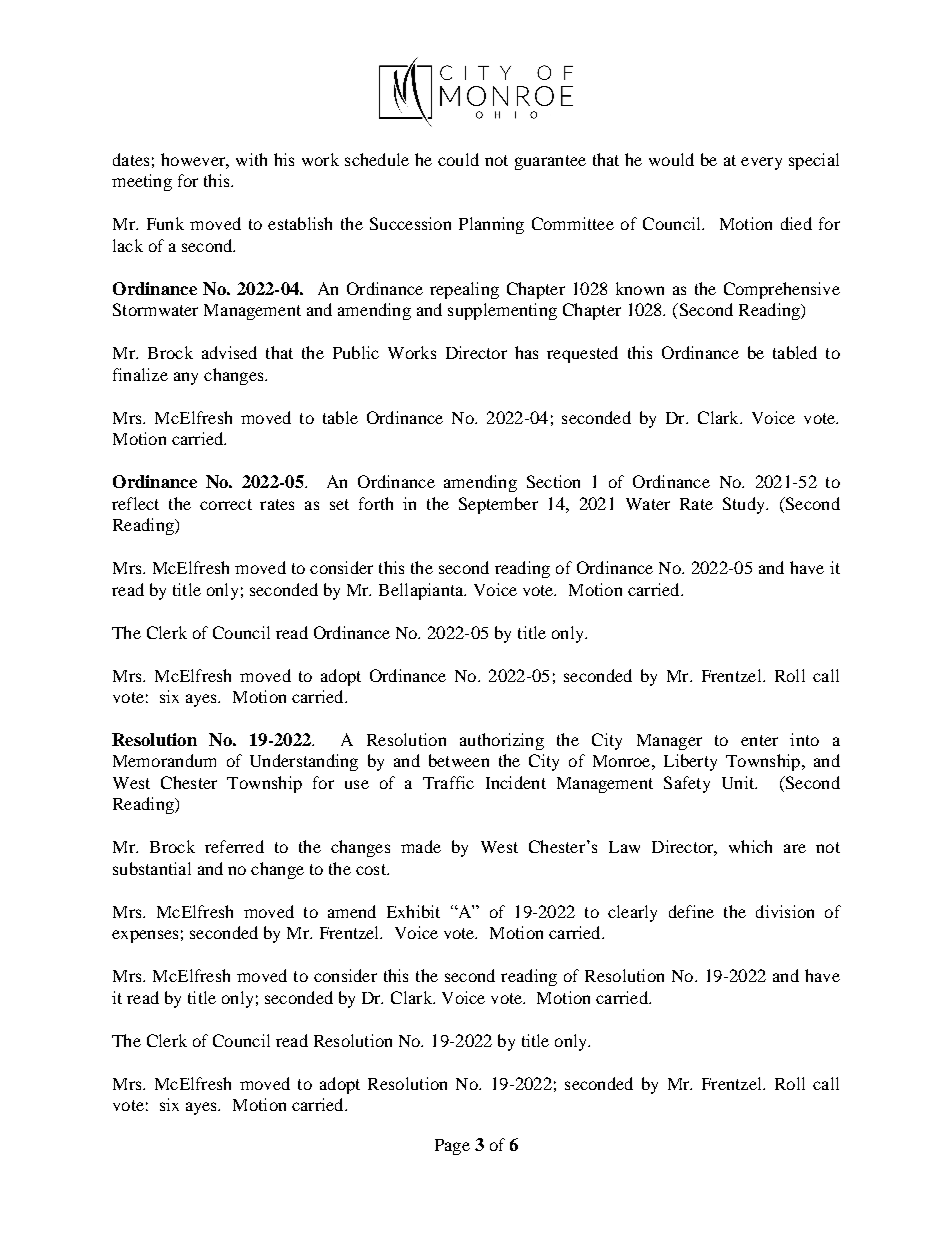 The height and width of the page is (1233, 952). I want to click on expenses, so click(145, 936).
